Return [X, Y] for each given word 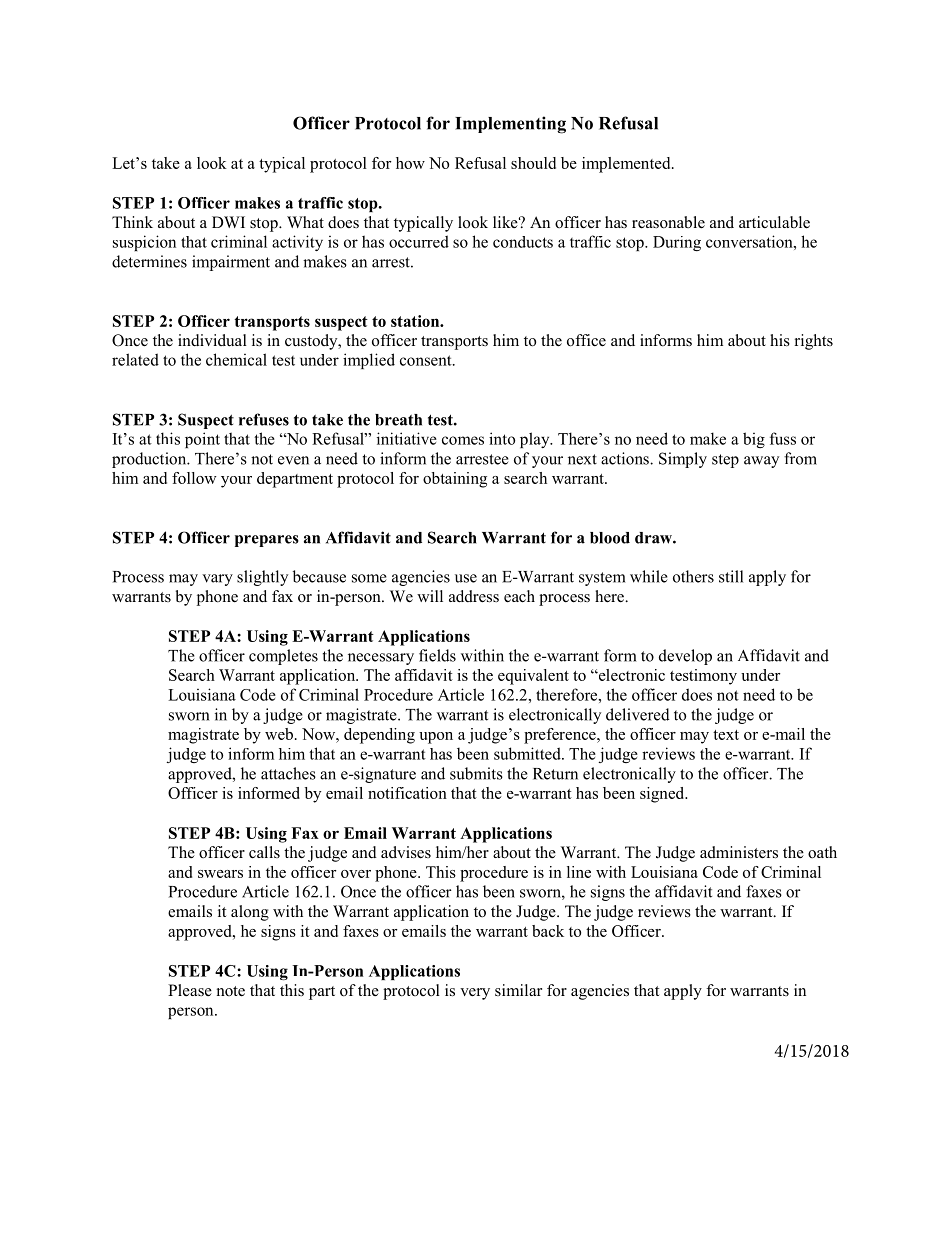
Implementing [510, 125]
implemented [627, 165]
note [231, 991]
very [475, 994]
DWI [228, 222]
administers [739, 852]
